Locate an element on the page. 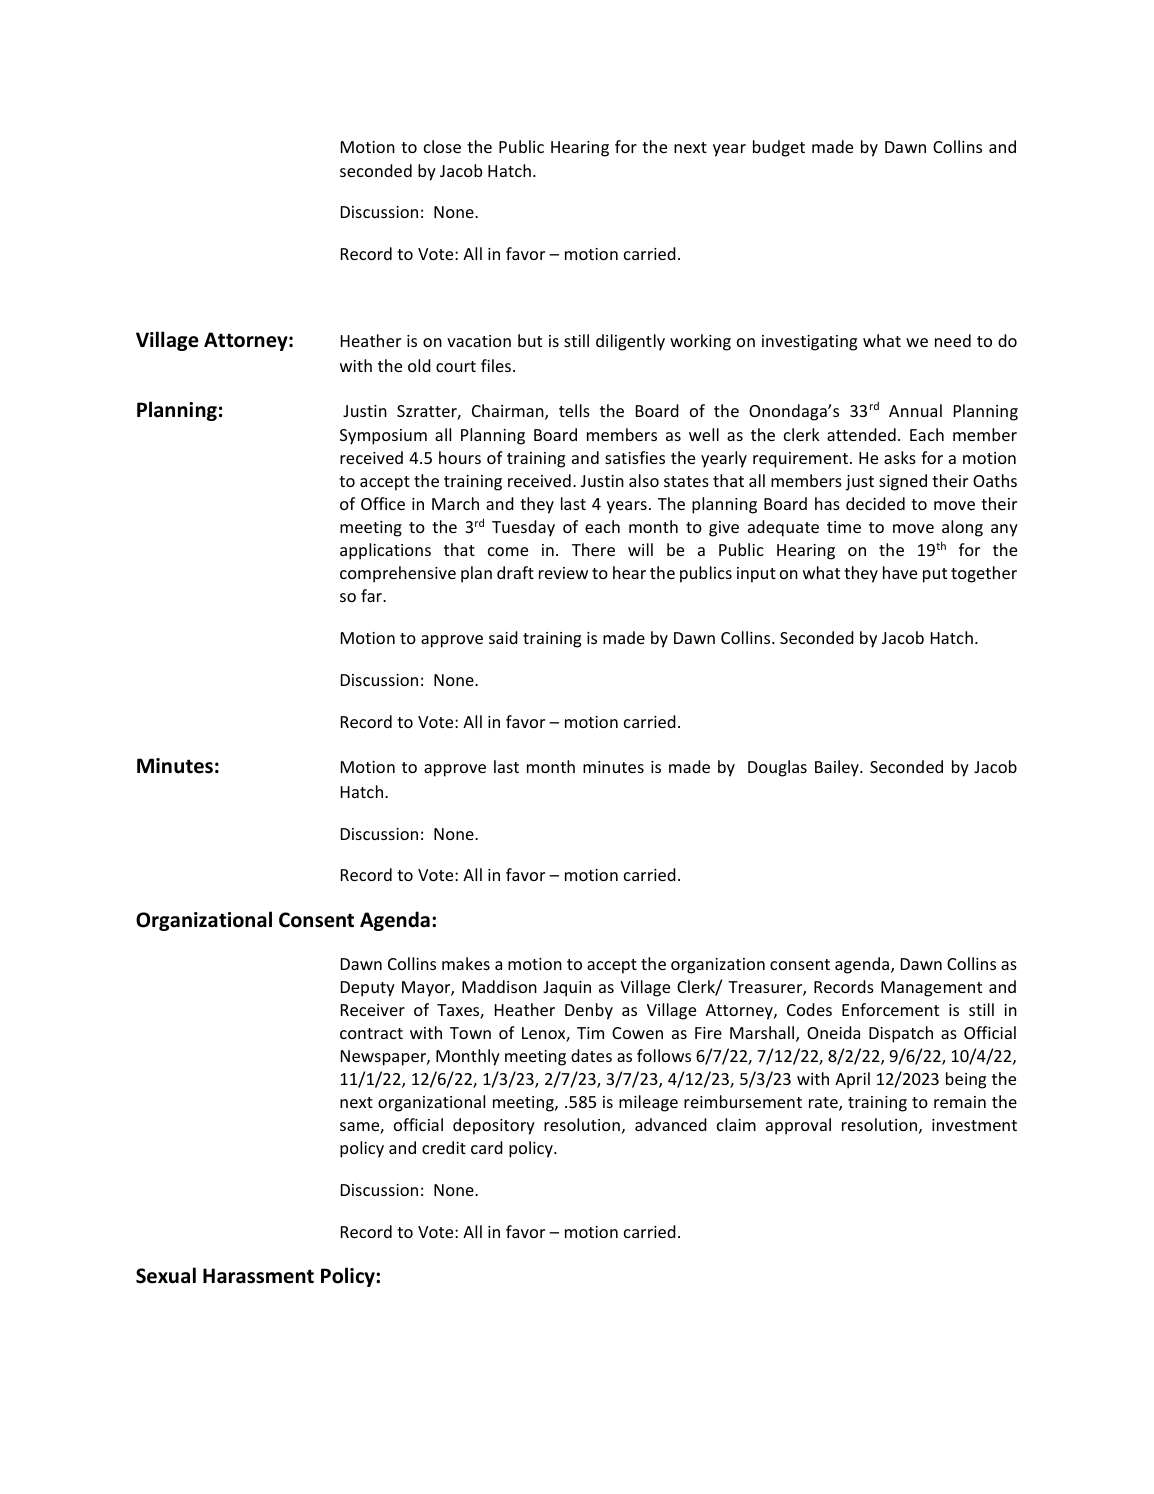 The width and height of the image is (1154, 1494). budget is located at coordinates (779, 148).
